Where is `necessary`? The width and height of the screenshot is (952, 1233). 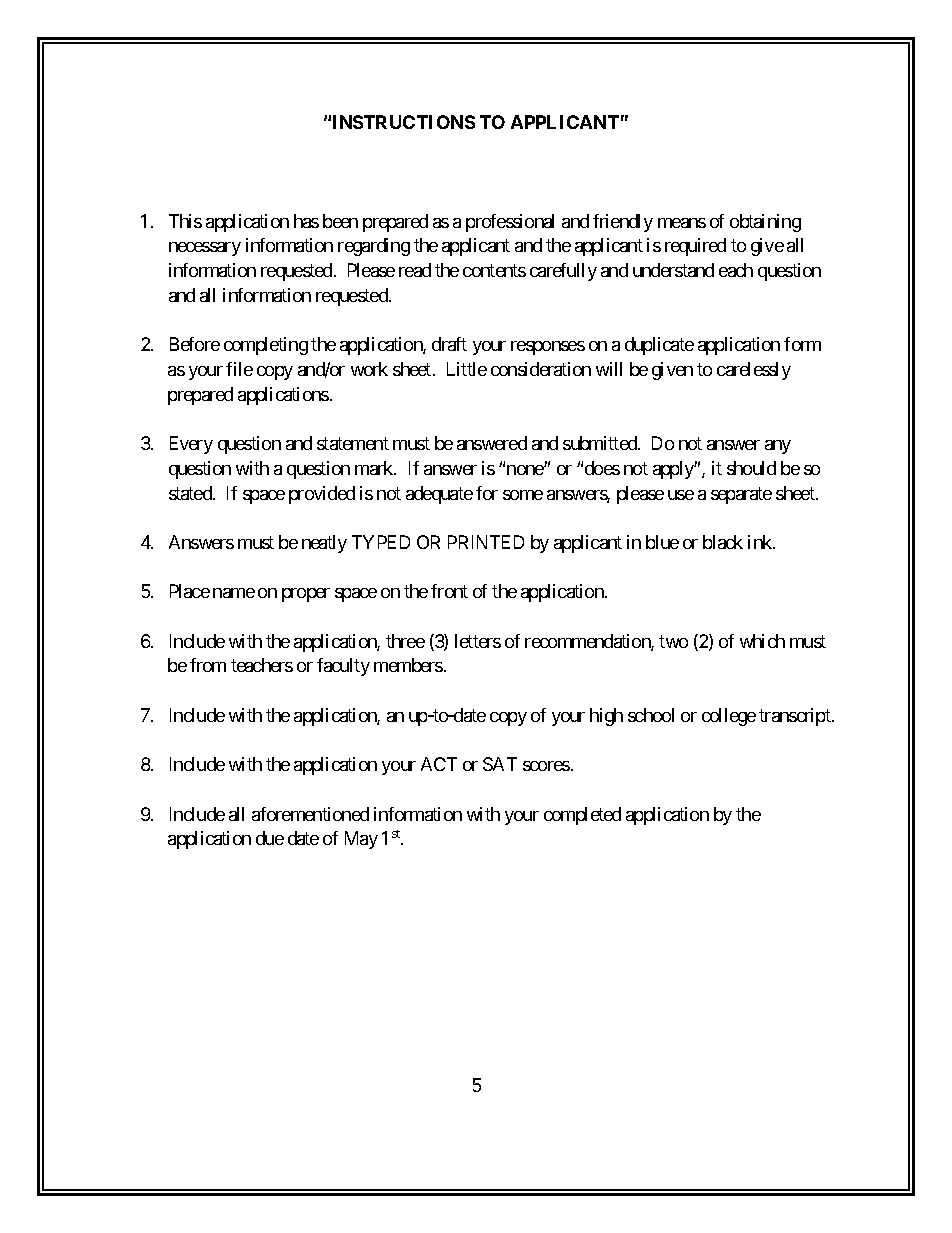
necessary is located at coordinates (205, 249).
